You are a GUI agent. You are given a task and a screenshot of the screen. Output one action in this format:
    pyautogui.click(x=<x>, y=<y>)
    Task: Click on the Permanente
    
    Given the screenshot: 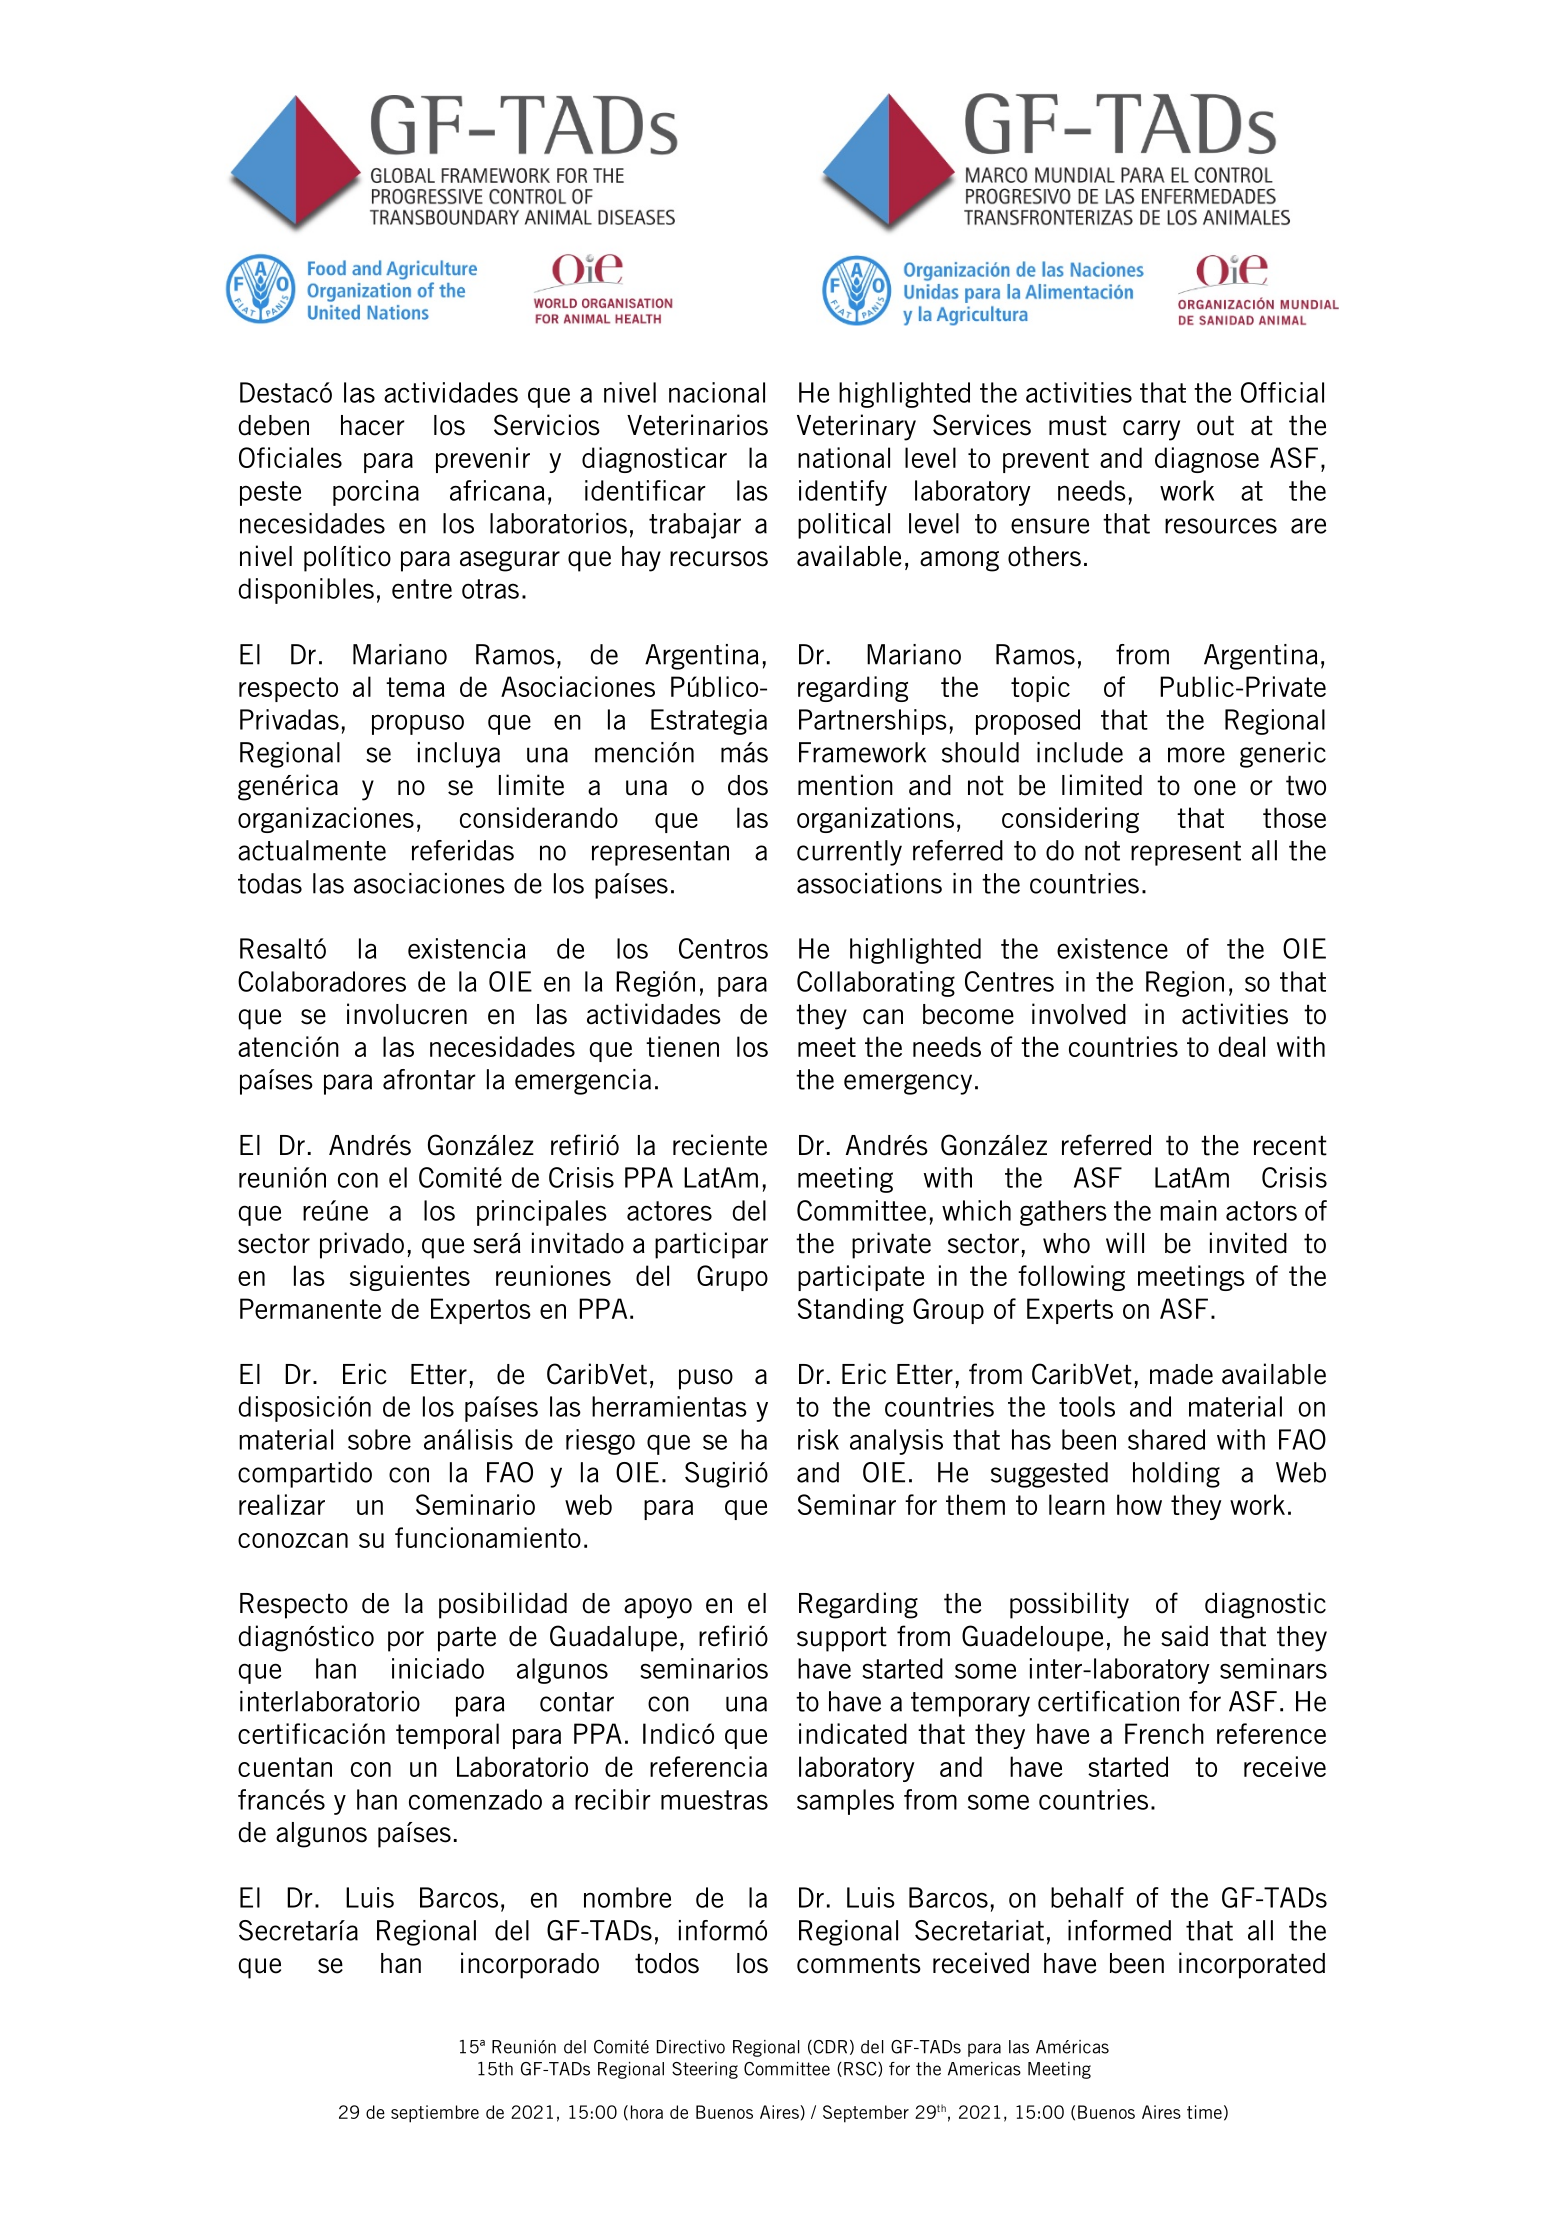 What is the action you would take?
    pyautogui.click(x=310, y=1308)
